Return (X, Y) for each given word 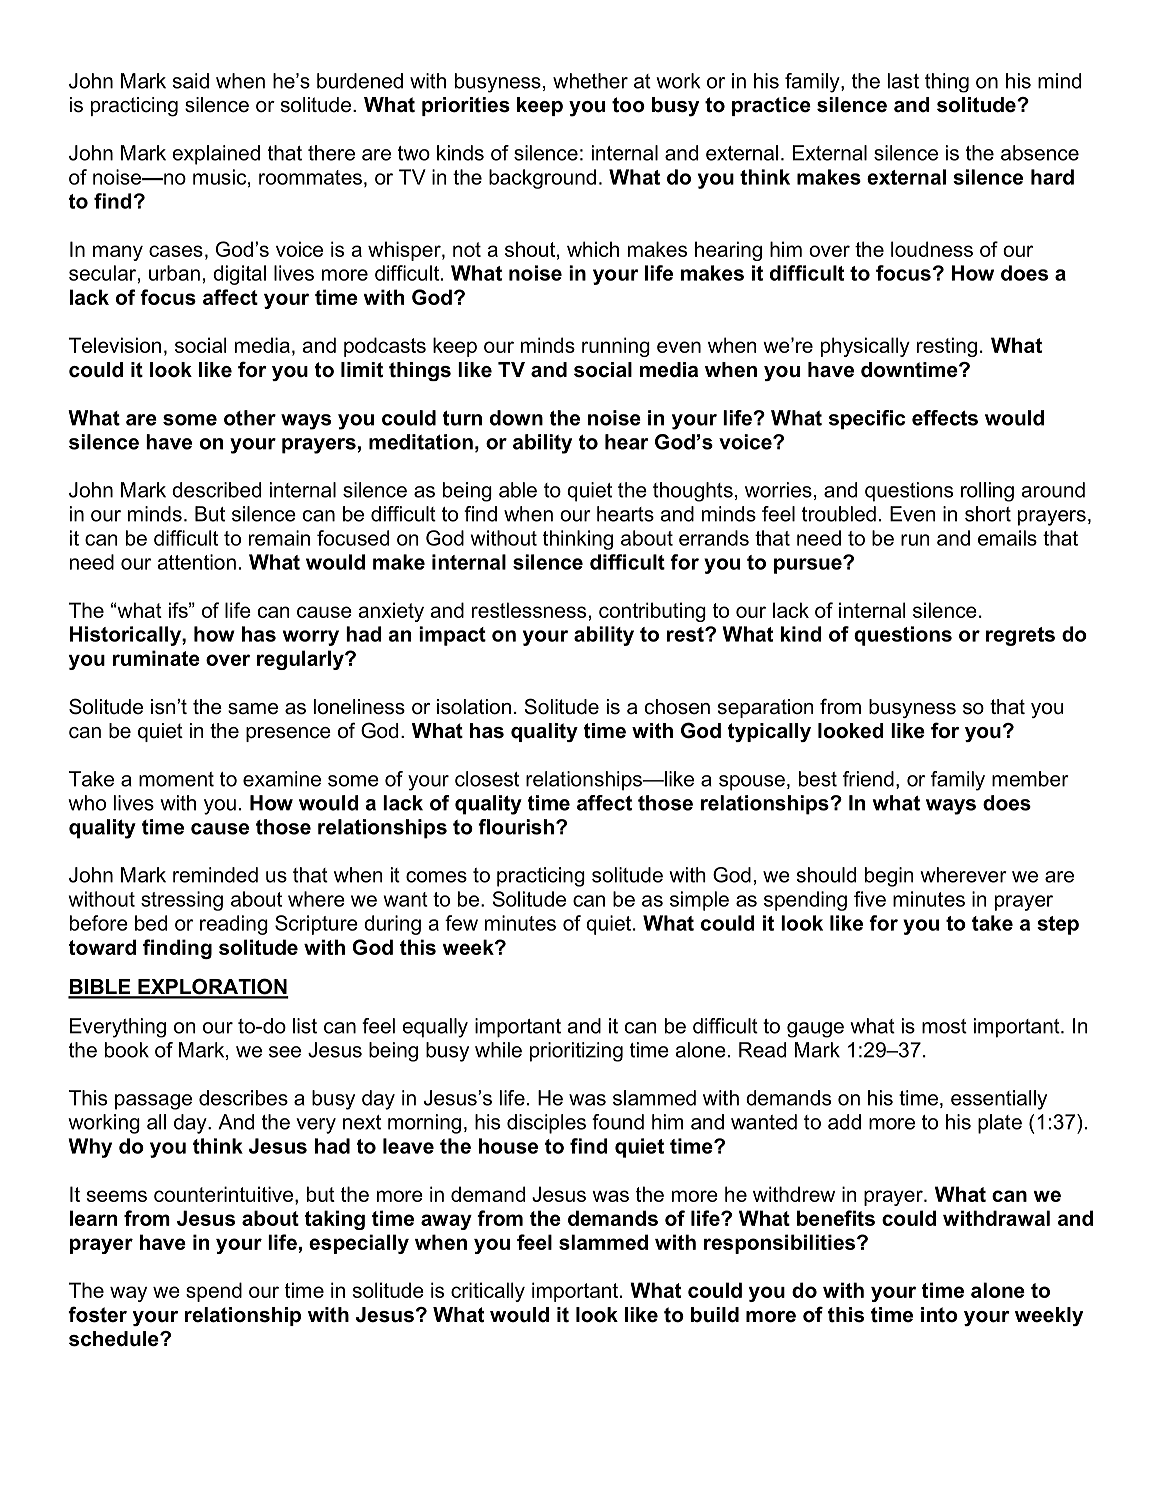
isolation (474, 707)
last (903, 81)
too (628, 105)
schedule (115, 1339)
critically (488, 1292)
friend (868, 779)
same (253, 709)
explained (216, 155)
